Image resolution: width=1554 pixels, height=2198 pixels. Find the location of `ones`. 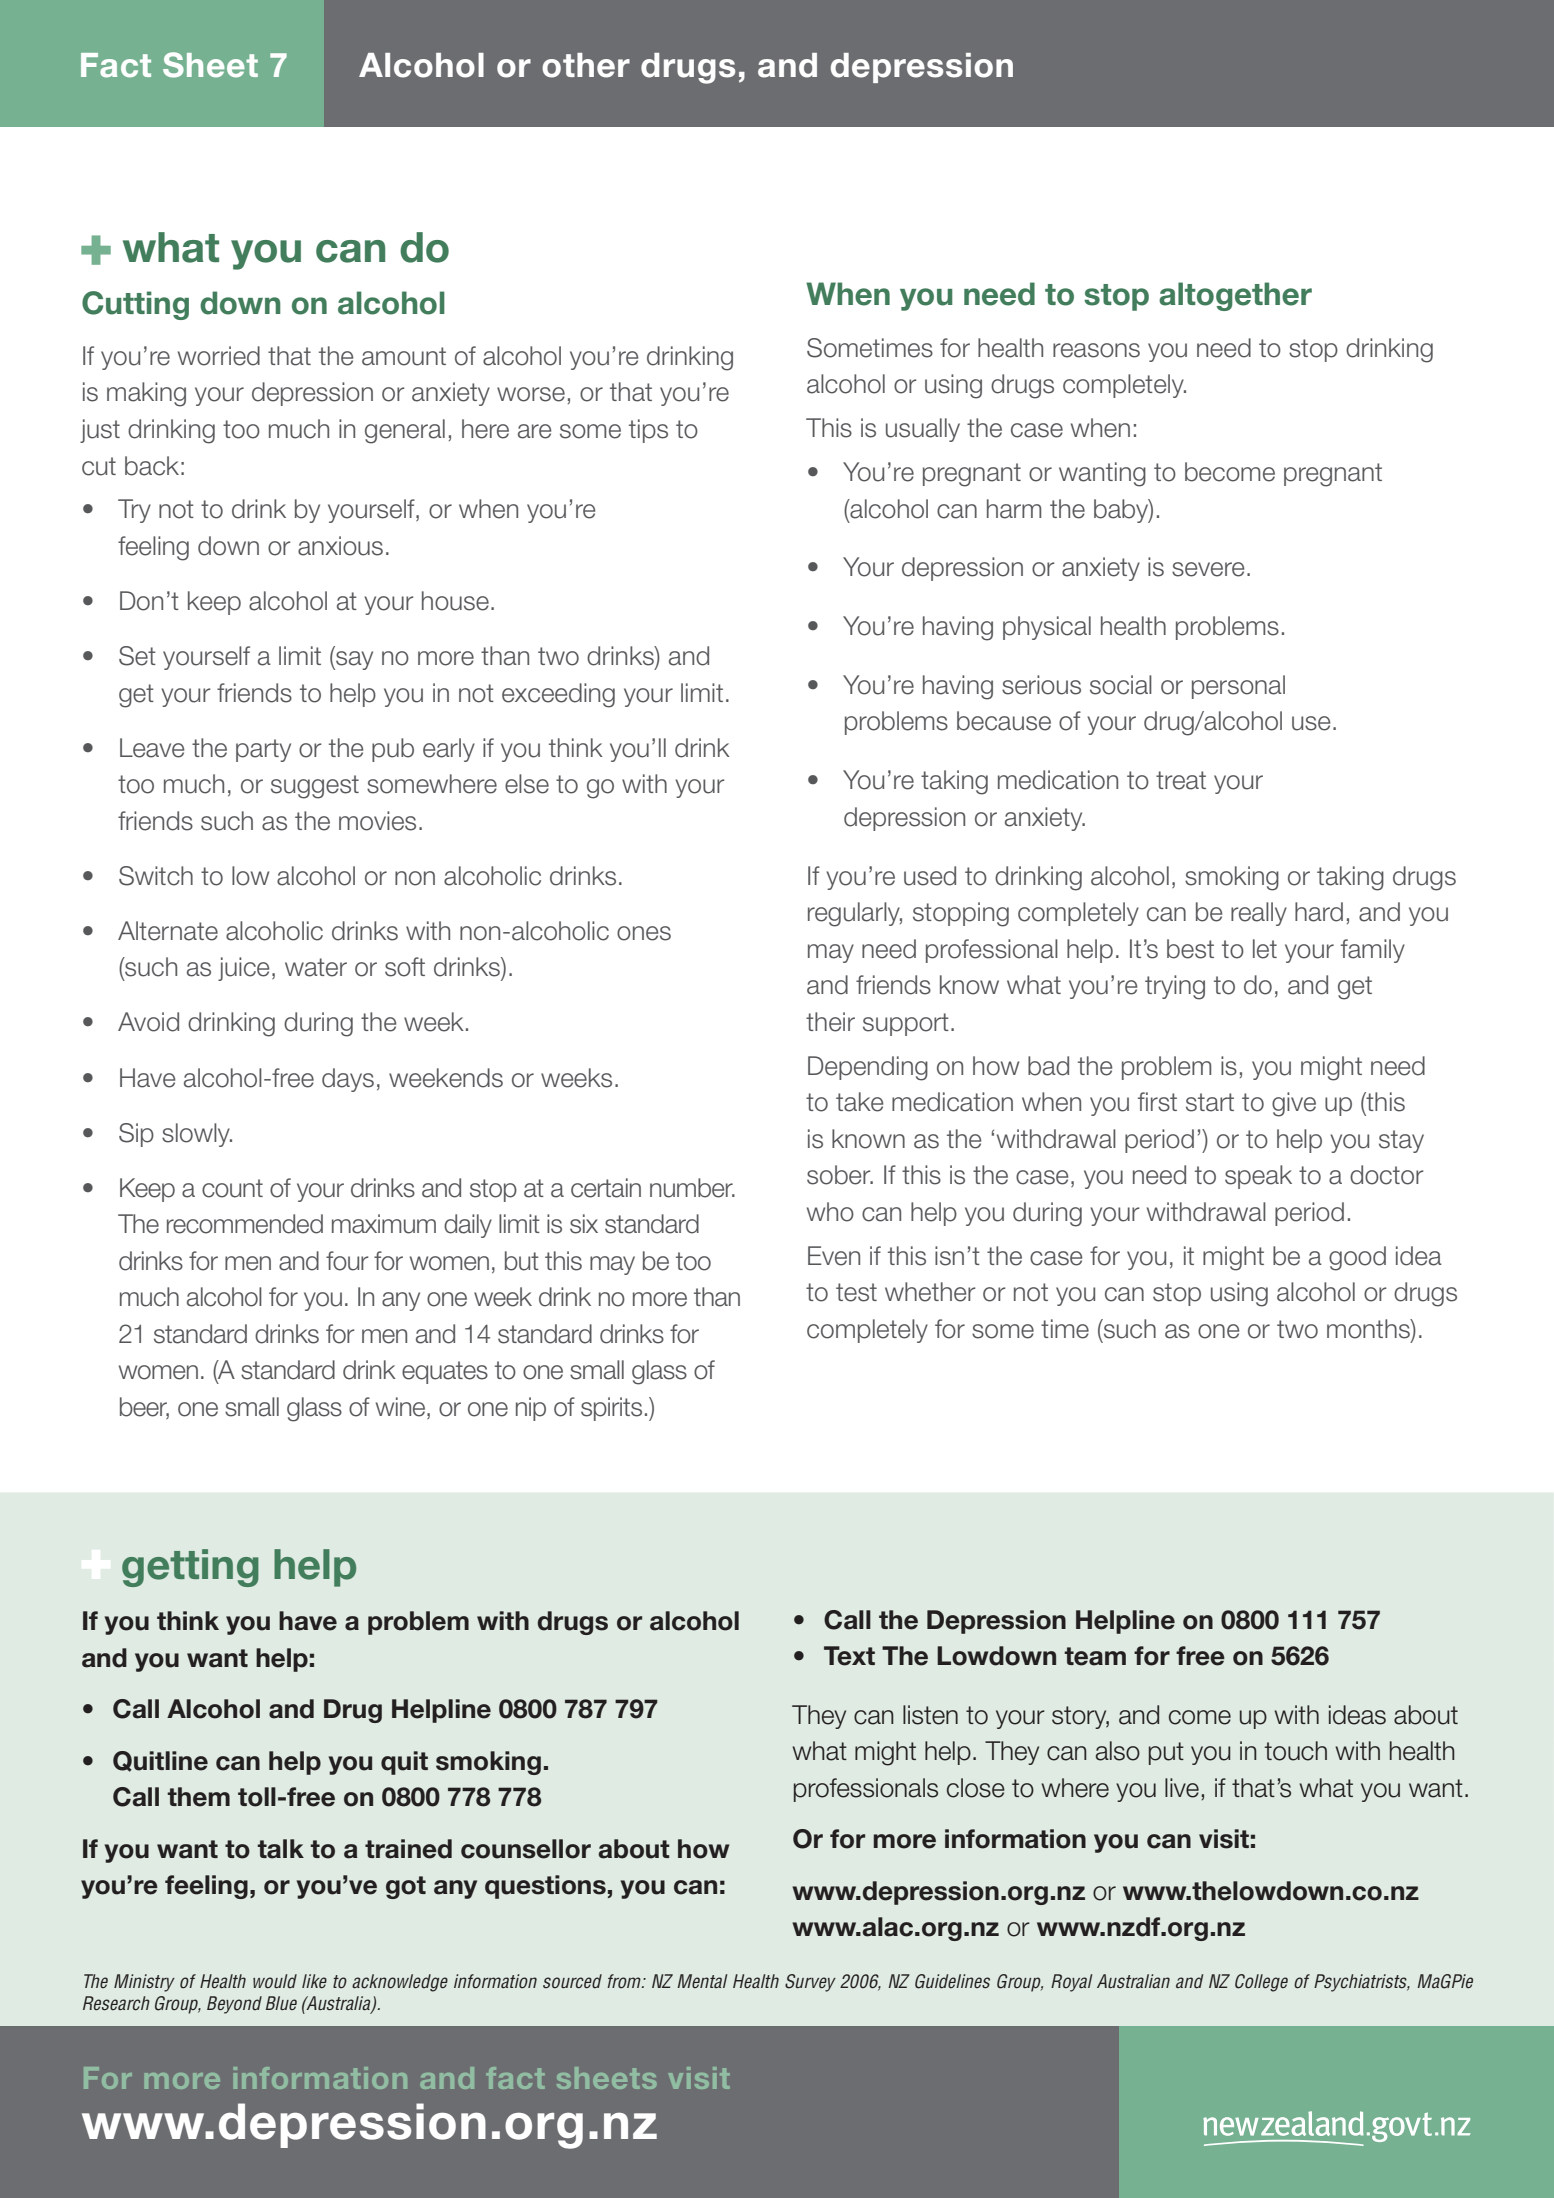

ones is located at coordinates (644, 933).
